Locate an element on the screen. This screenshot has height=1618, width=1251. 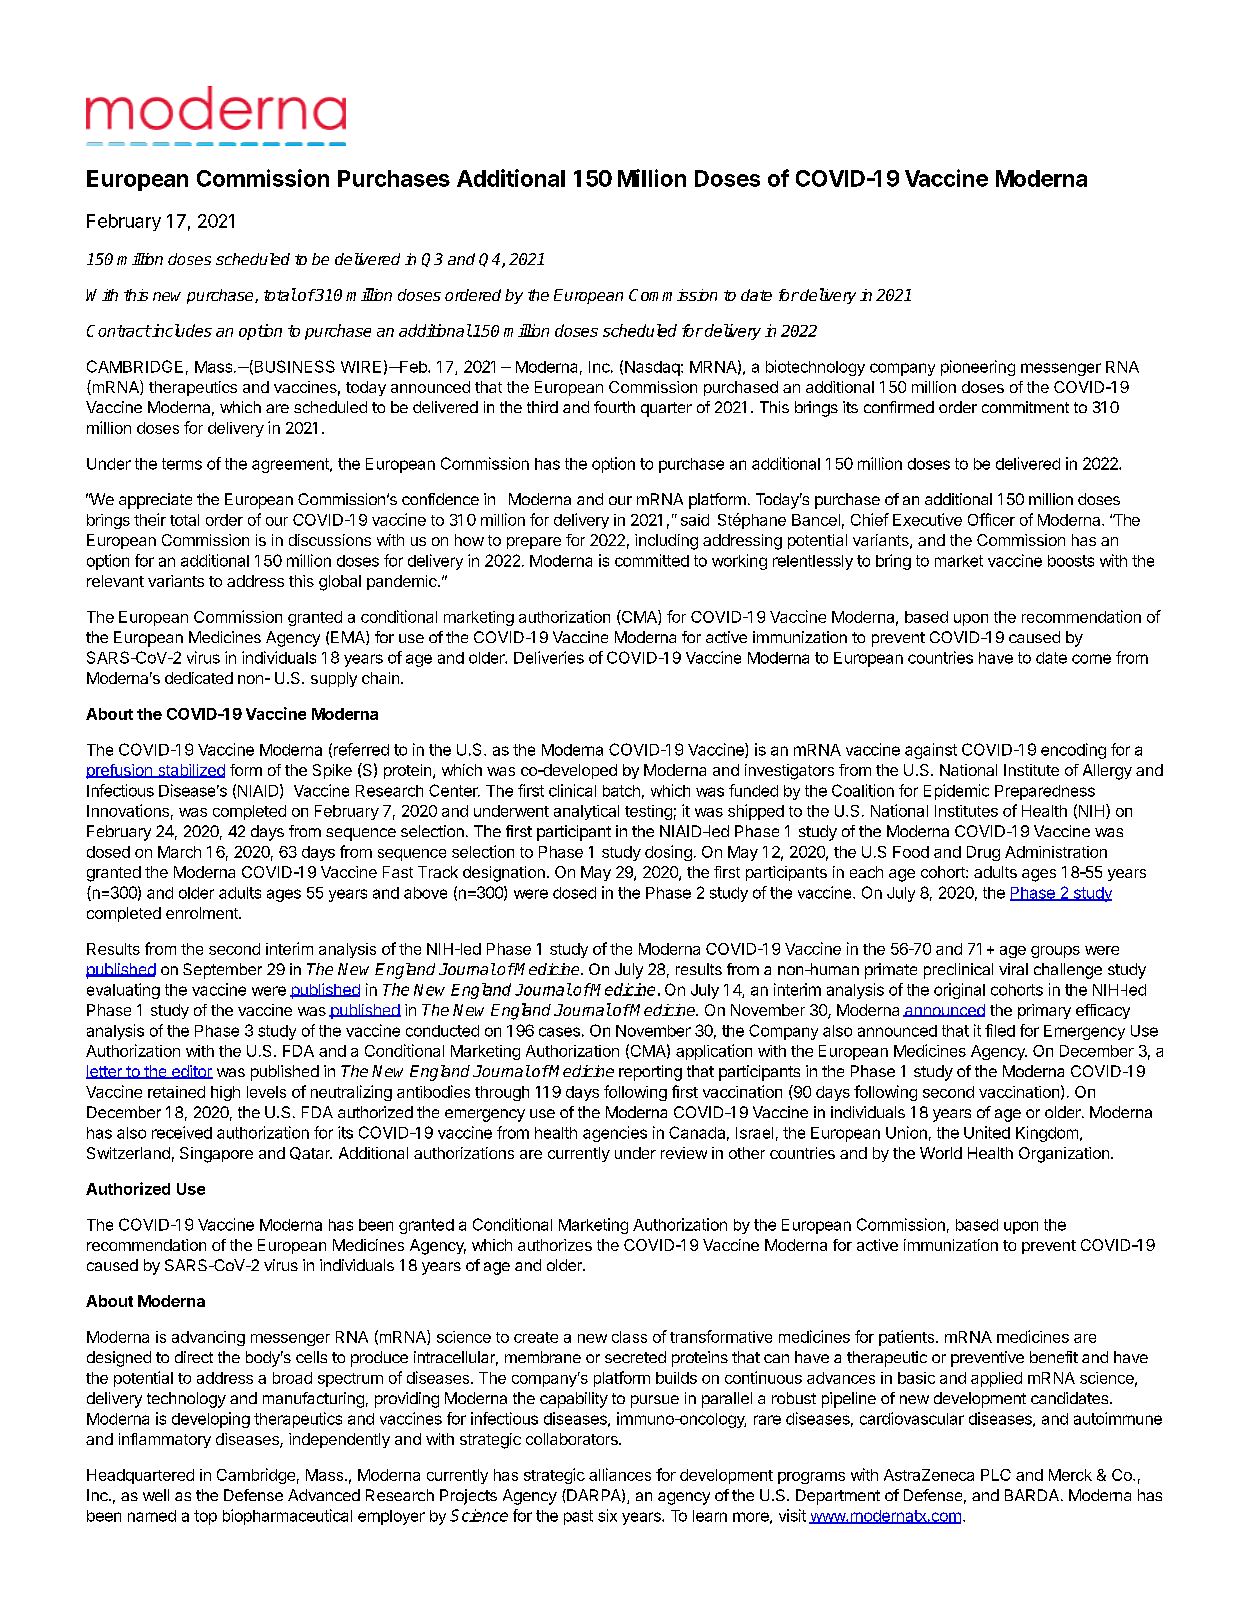
high is located at coordinates (225, 1093).
